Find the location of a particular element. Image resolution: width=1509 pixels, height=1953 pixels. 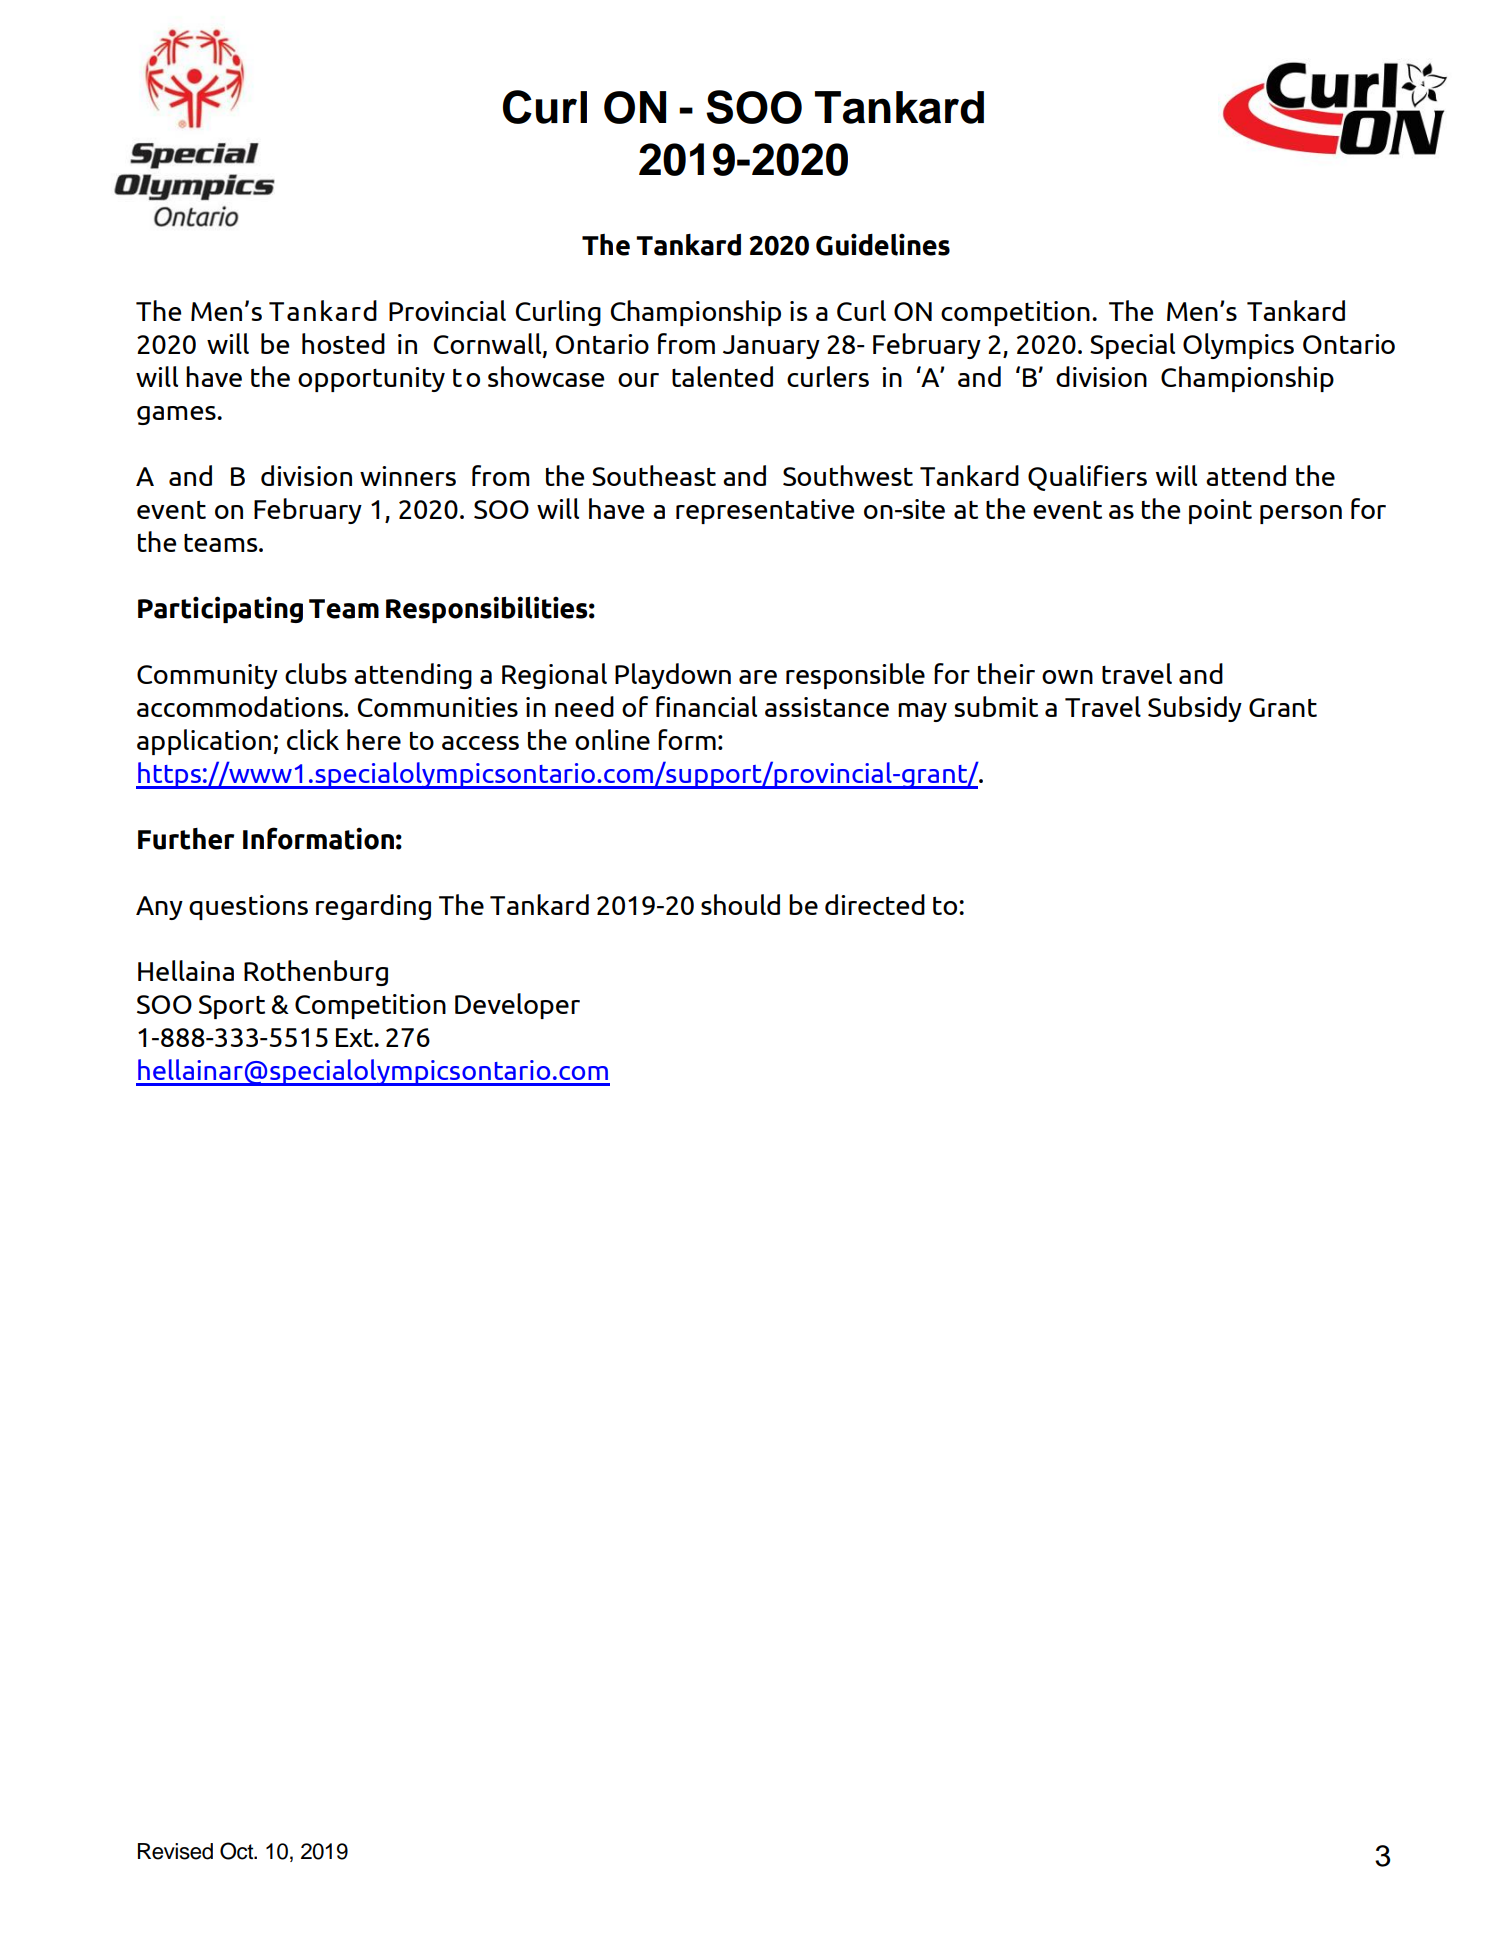

Ext is located at coordinates (355, 1037).
